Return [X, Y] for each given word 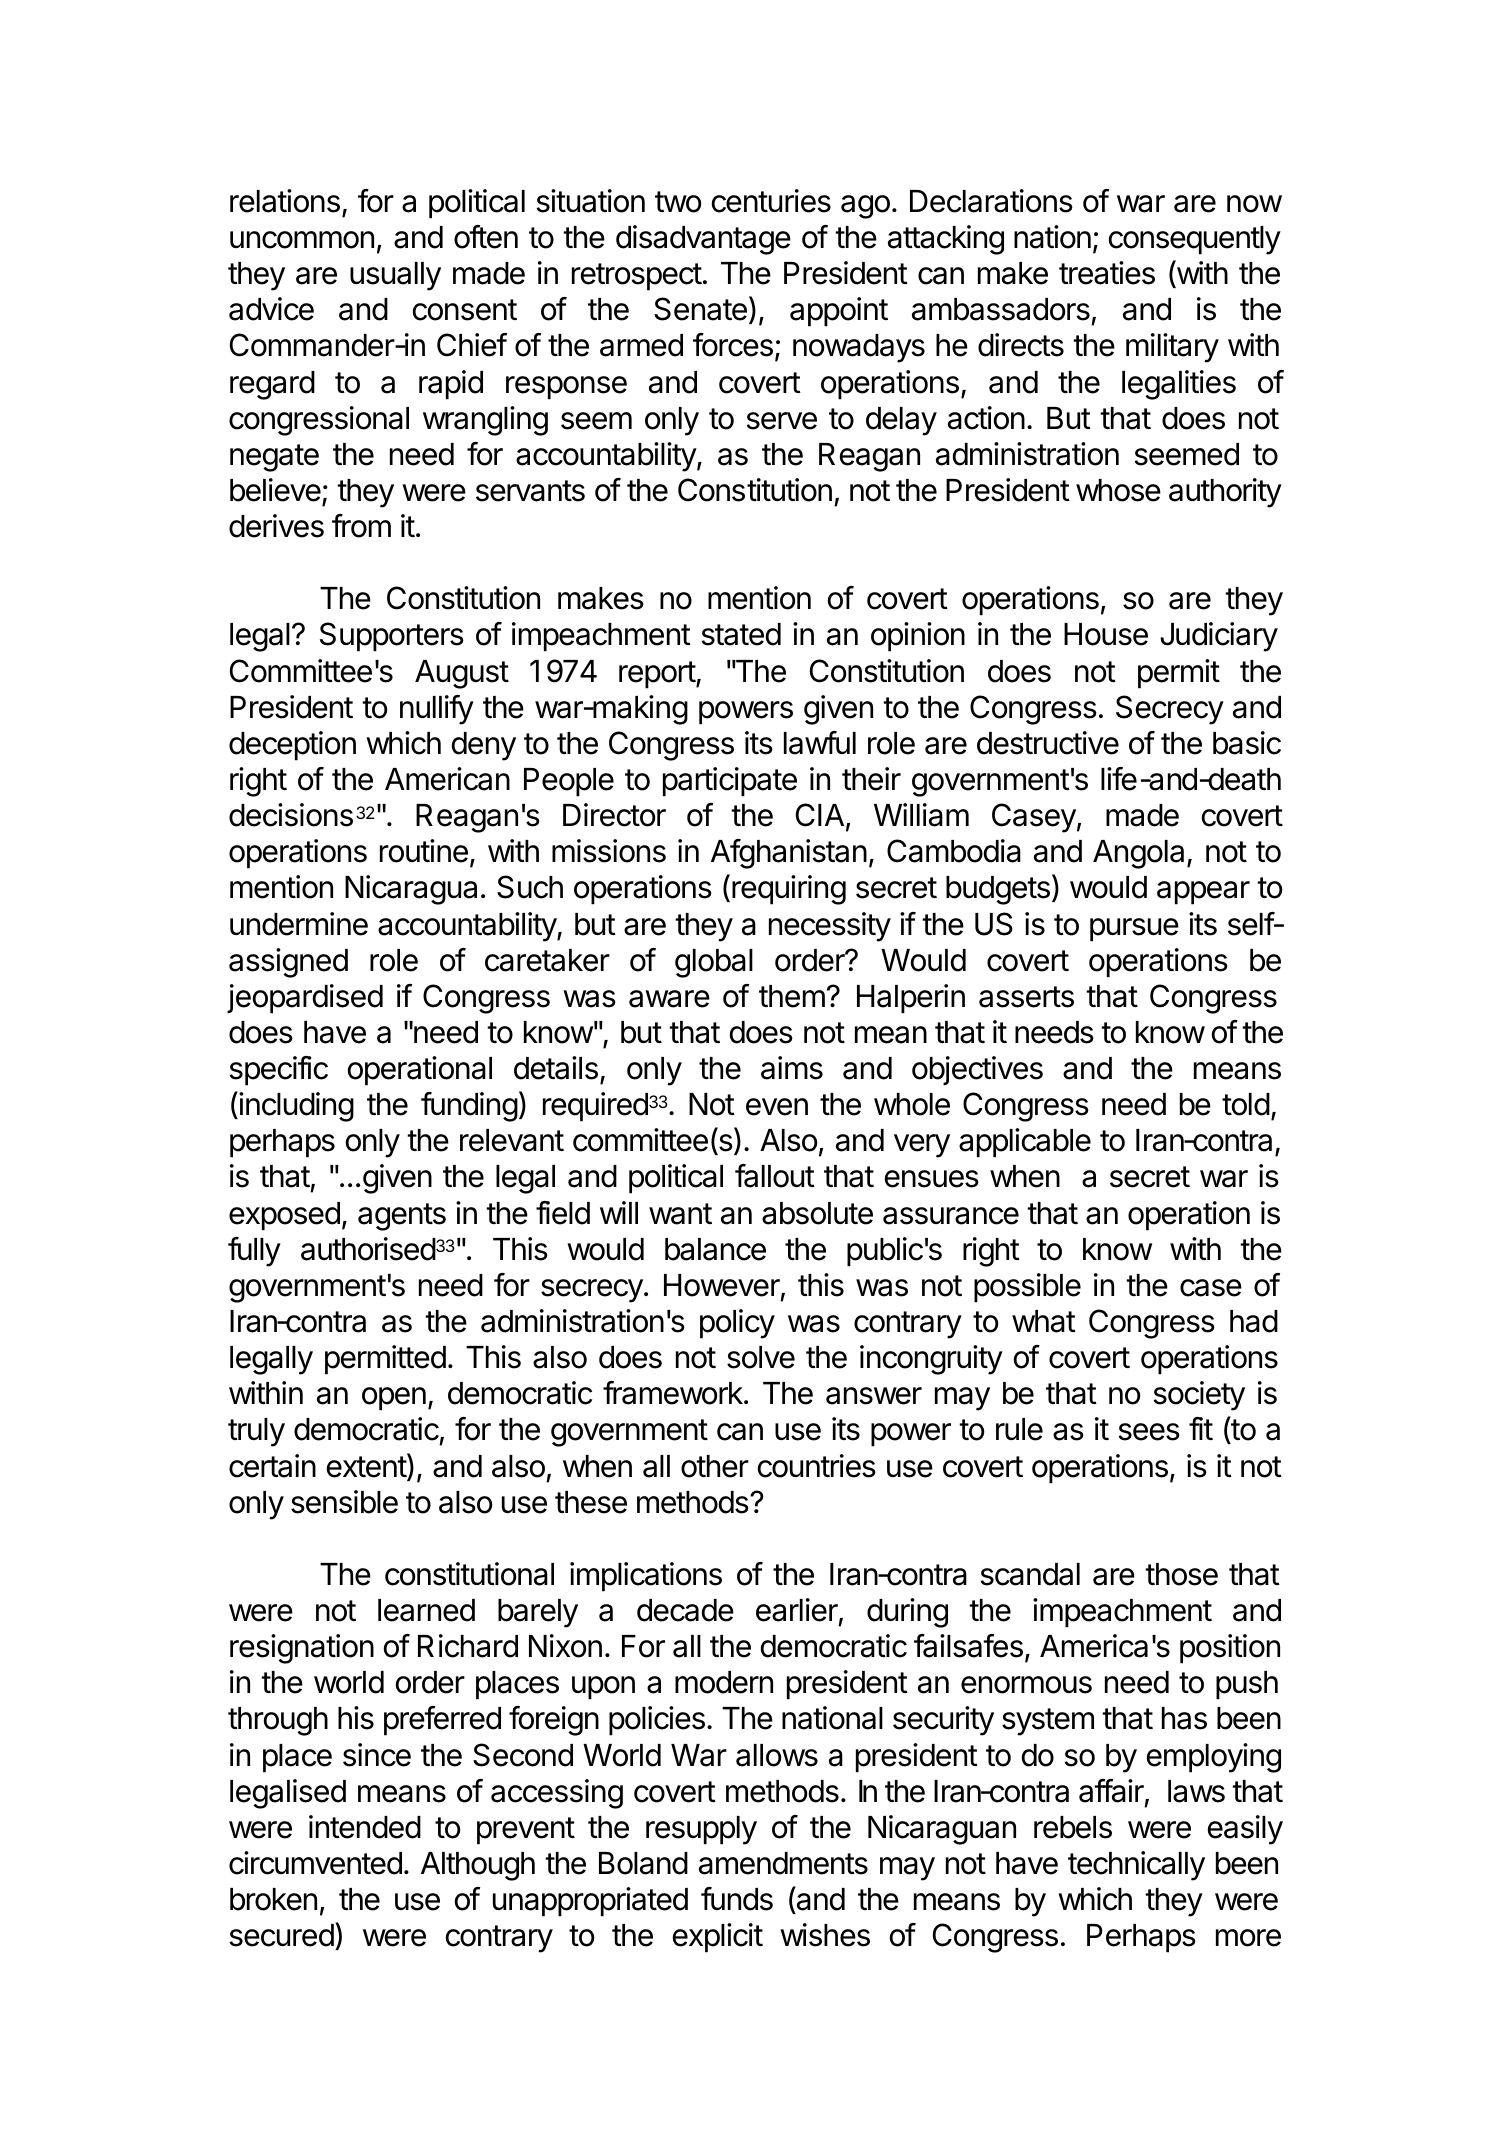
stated [741, 634]
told [1246, 1104]
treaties [1107, 273]
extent [367, 1467]
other [715, 1466]
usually [395, 276]
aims [792, 1068]
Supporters [392, 637]
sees [1149, 1432]
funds [737, 1899]
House [1106, 634]
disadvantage [703, 240]
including [295, 1106]
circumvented [315, 1863]
